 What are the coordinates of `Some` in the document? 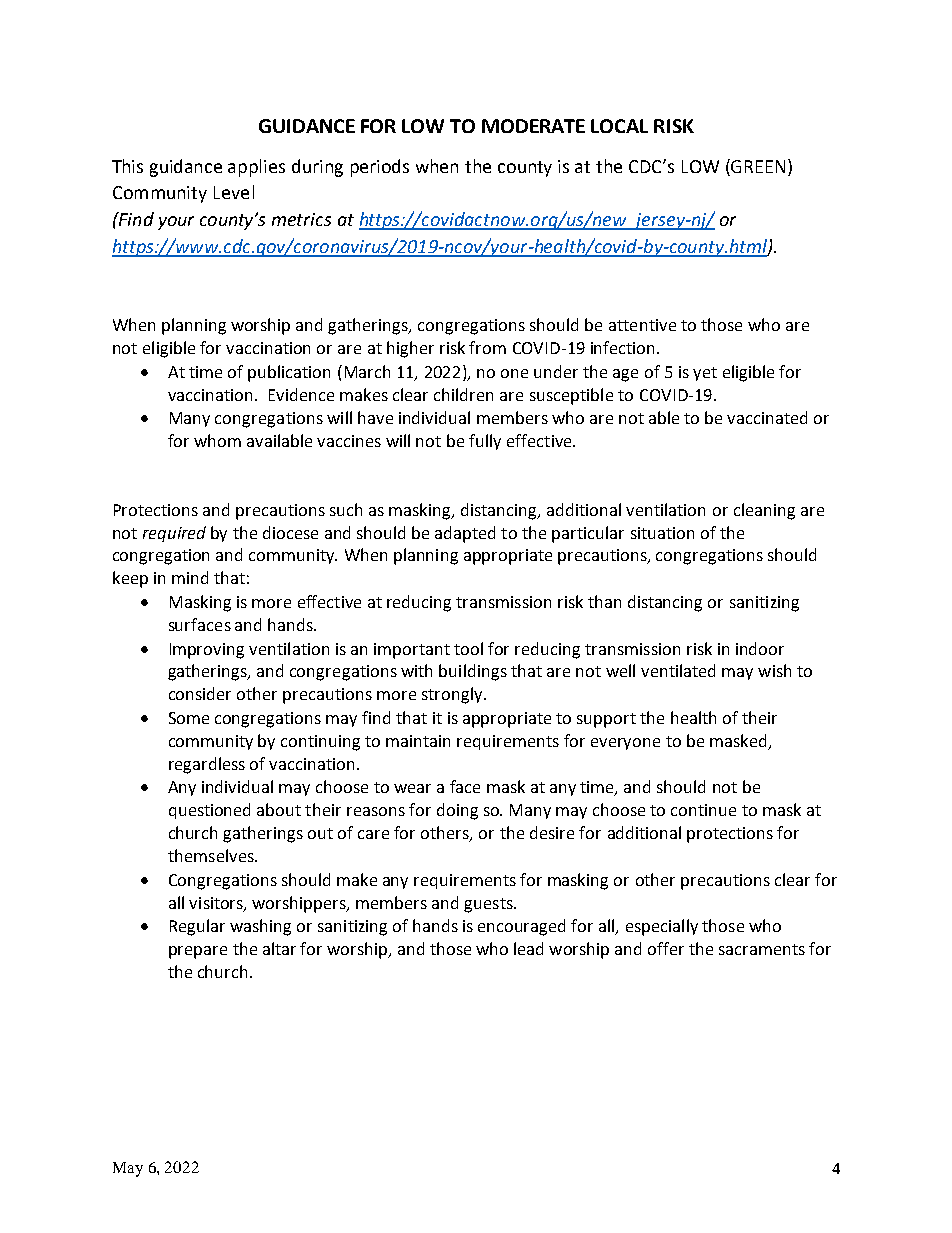 It's located at (189, 718).
